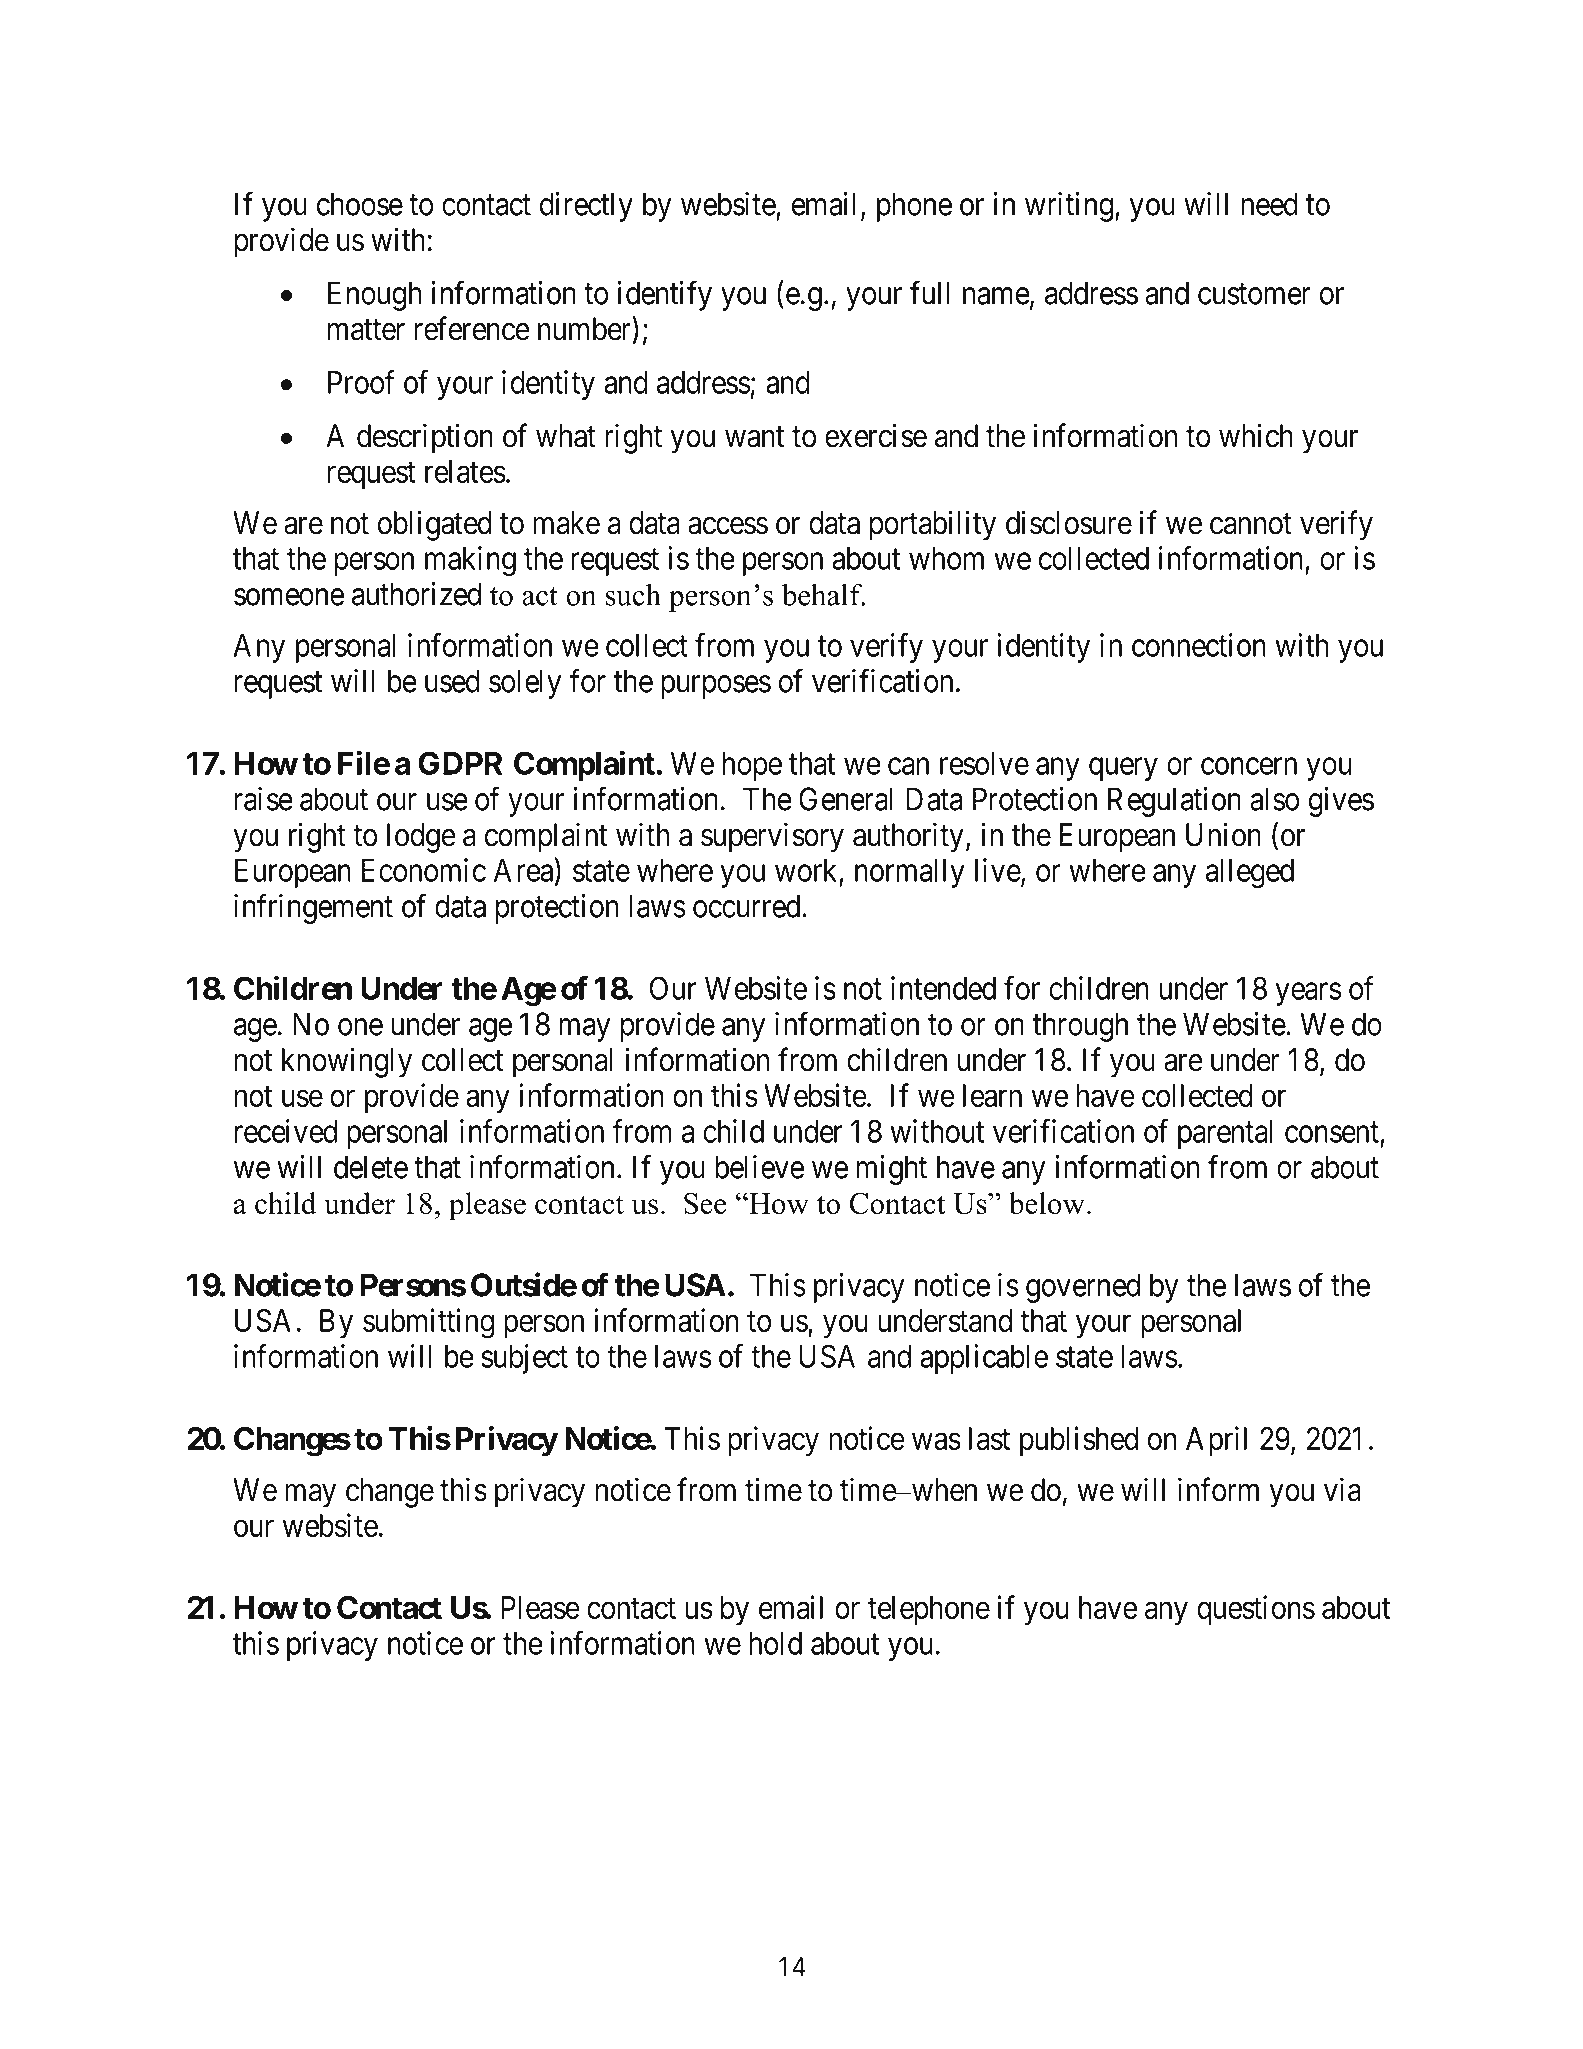 The height and width of the page is (2049, 1583). I want to click on hope, so click(752, 766).
